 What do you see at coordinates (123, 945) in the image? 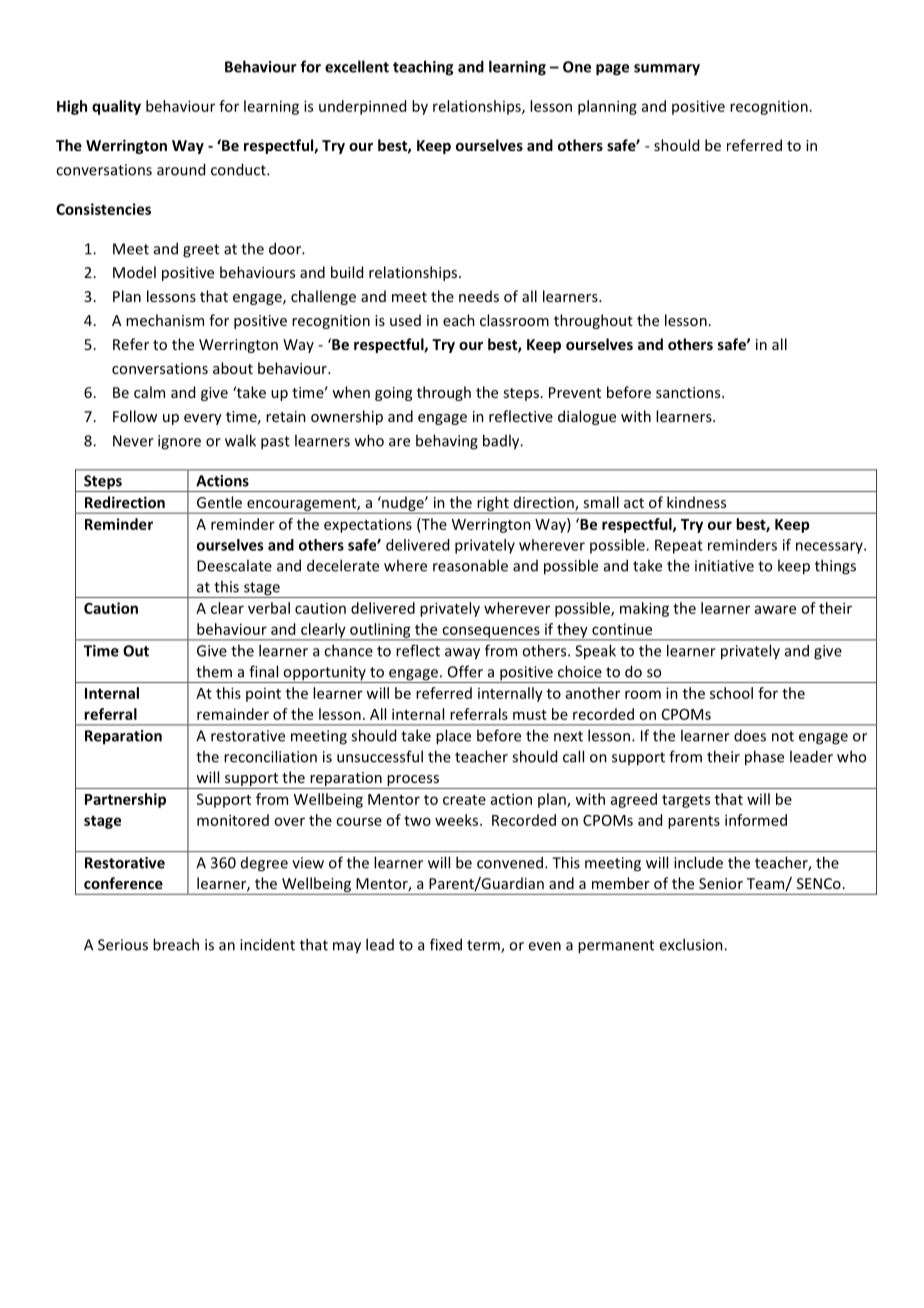
I see `Serious` at bounding box center [123, 945].
